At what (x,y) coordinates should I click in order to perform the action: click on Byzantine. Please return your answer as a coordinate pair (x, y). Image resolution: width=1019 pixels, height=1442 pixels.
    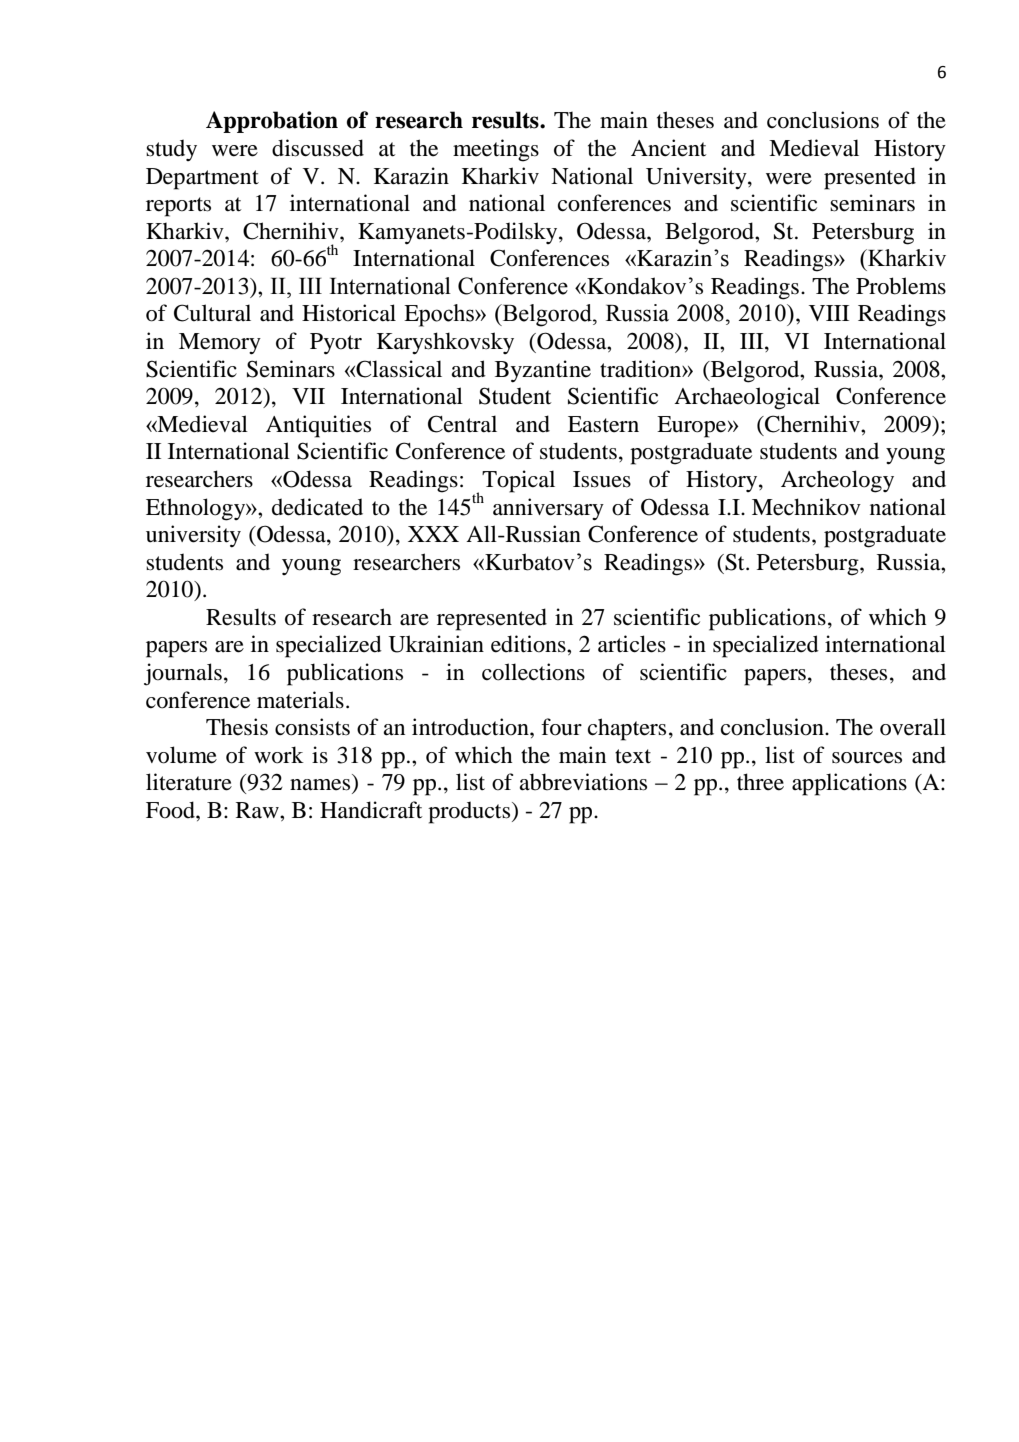
    Looking at the image, I should click on (543, 371).
